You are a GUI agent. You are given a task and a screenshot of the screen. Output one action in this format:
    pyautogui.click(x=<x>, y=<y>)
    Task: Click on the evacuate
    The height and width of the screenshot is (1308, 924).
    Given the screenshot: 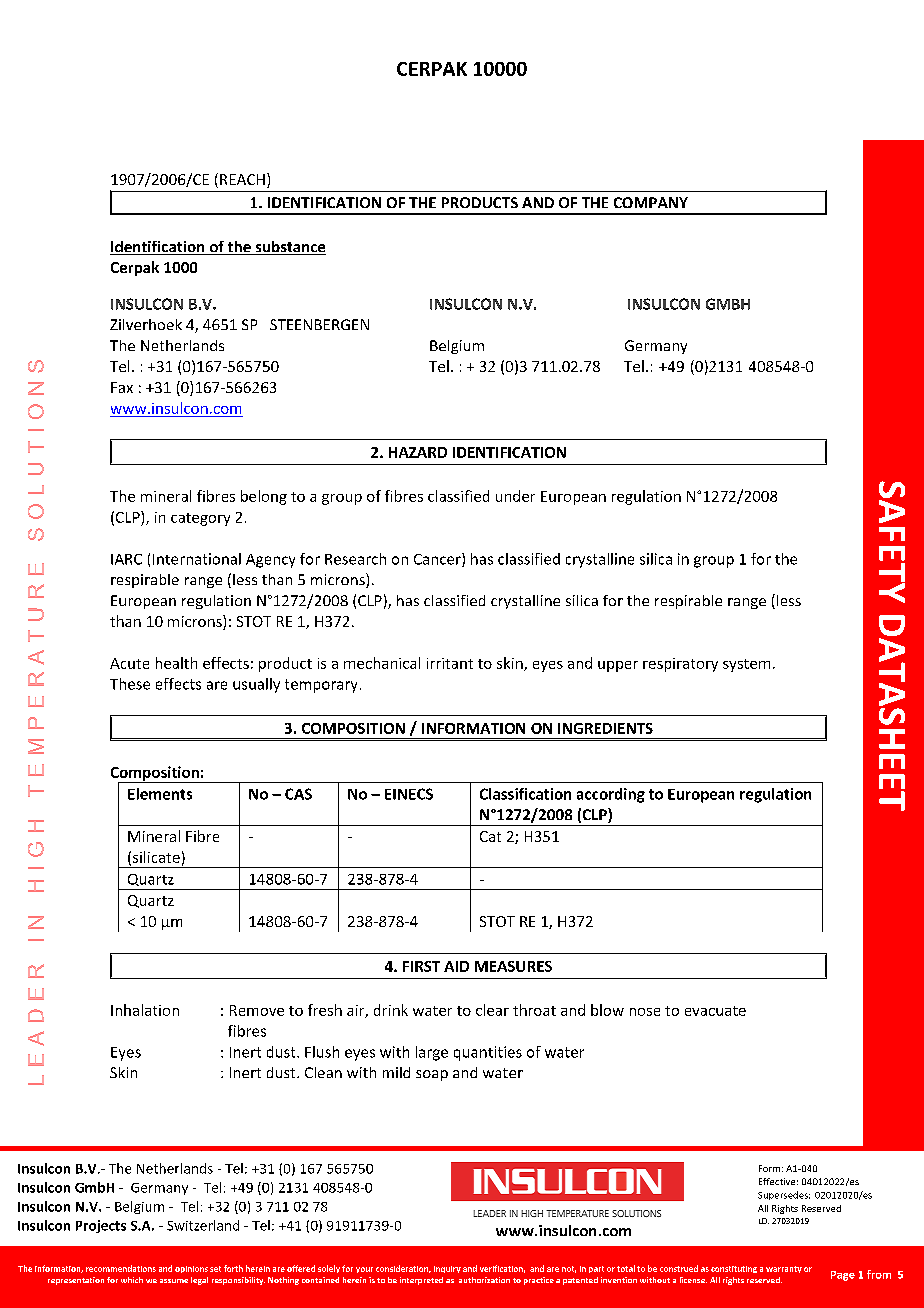 What is the action you would take?
    pyautogui.click(x=715, y=1011)
